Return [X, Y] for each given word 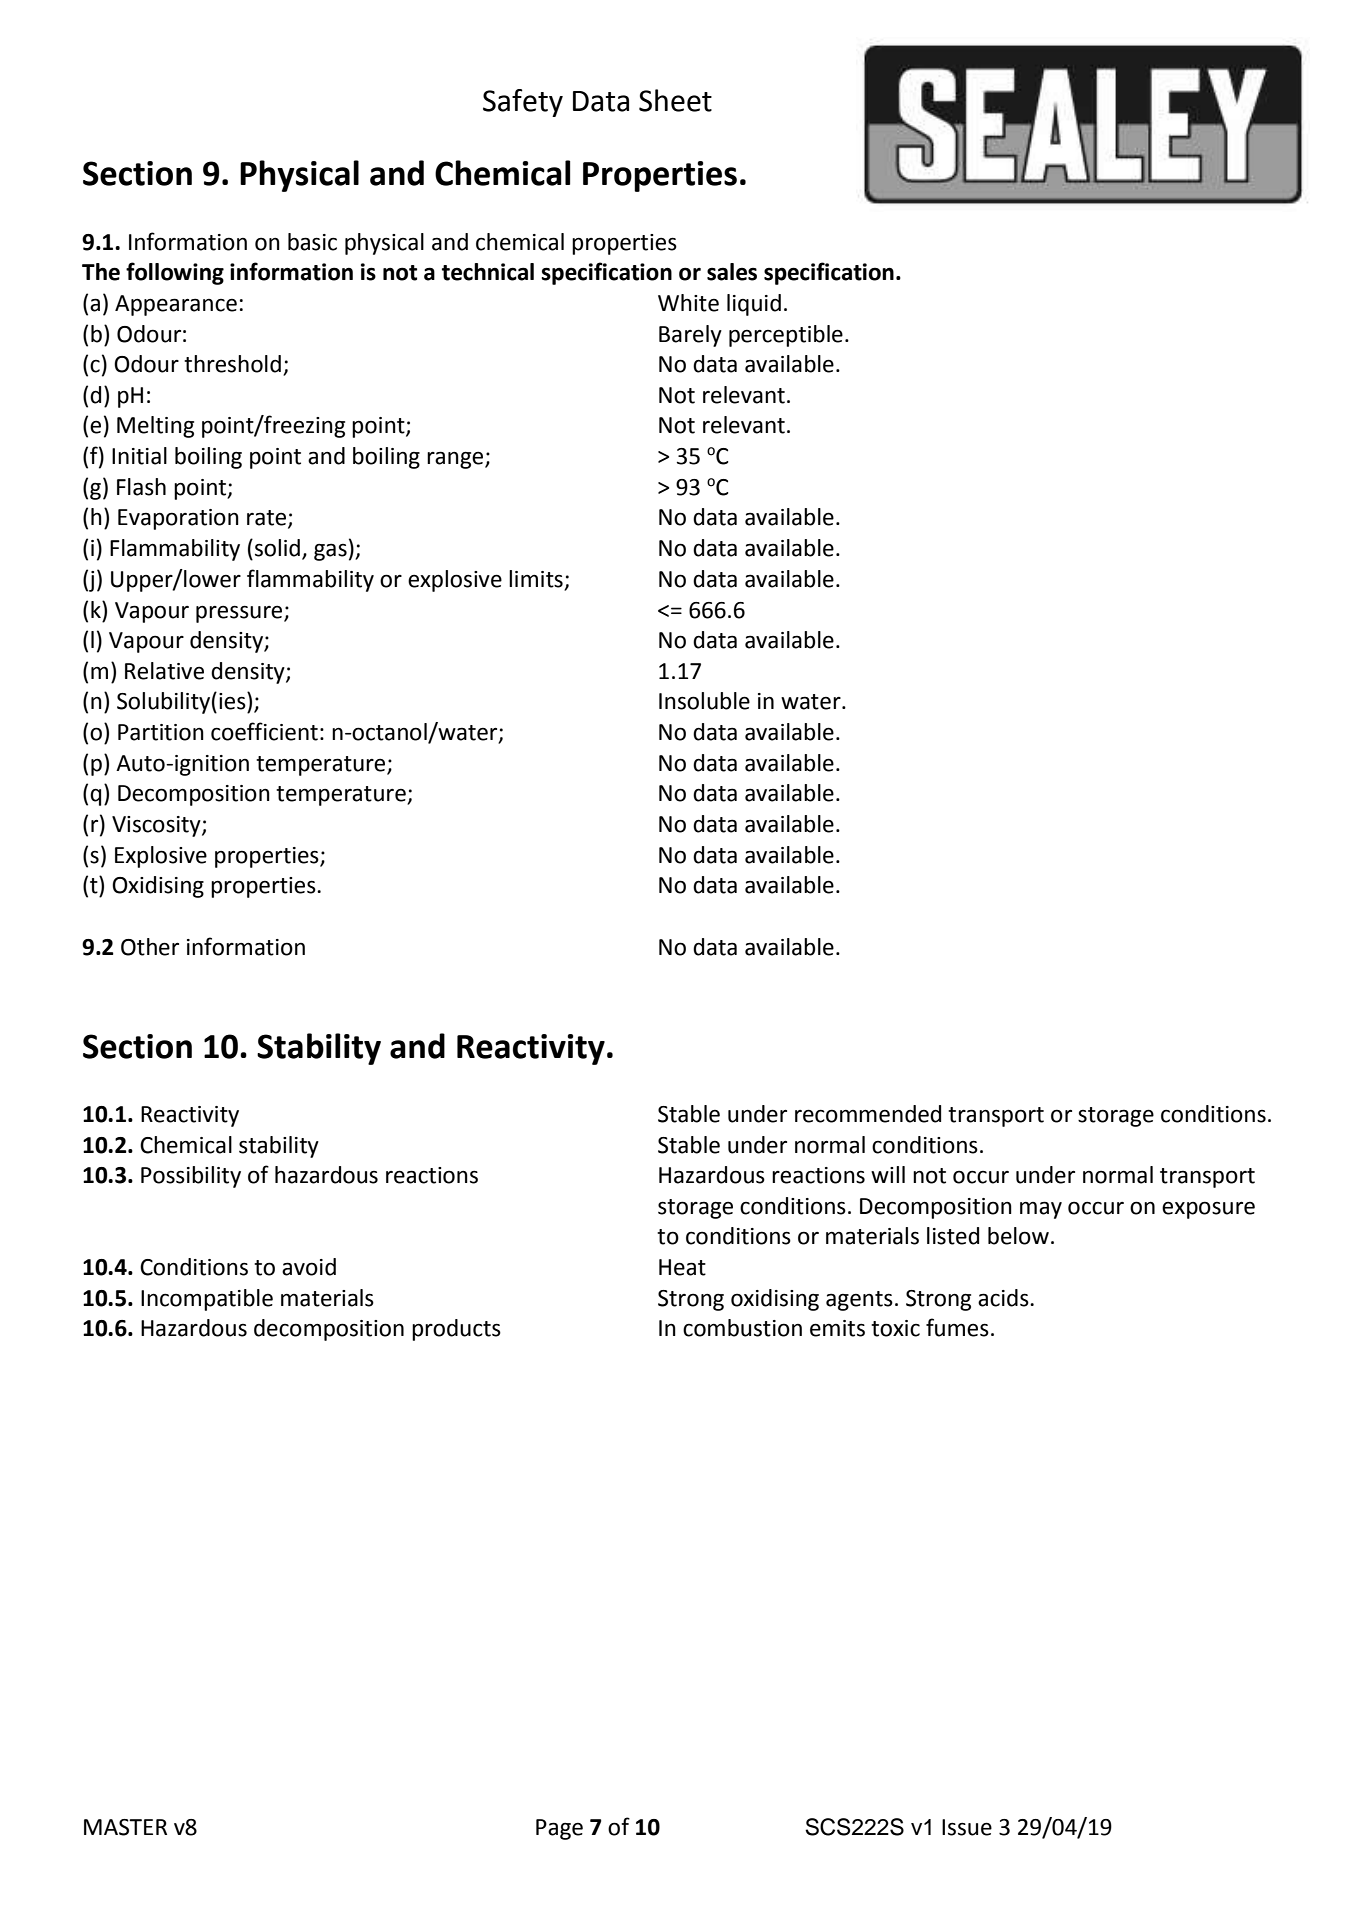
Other [150, 947]
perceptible [786, 336]
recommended [868, 1114]
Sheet [675, 100]
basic [312, 242]
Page [559, 1829]
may [1041, 1210]
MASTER [125, 1827]
